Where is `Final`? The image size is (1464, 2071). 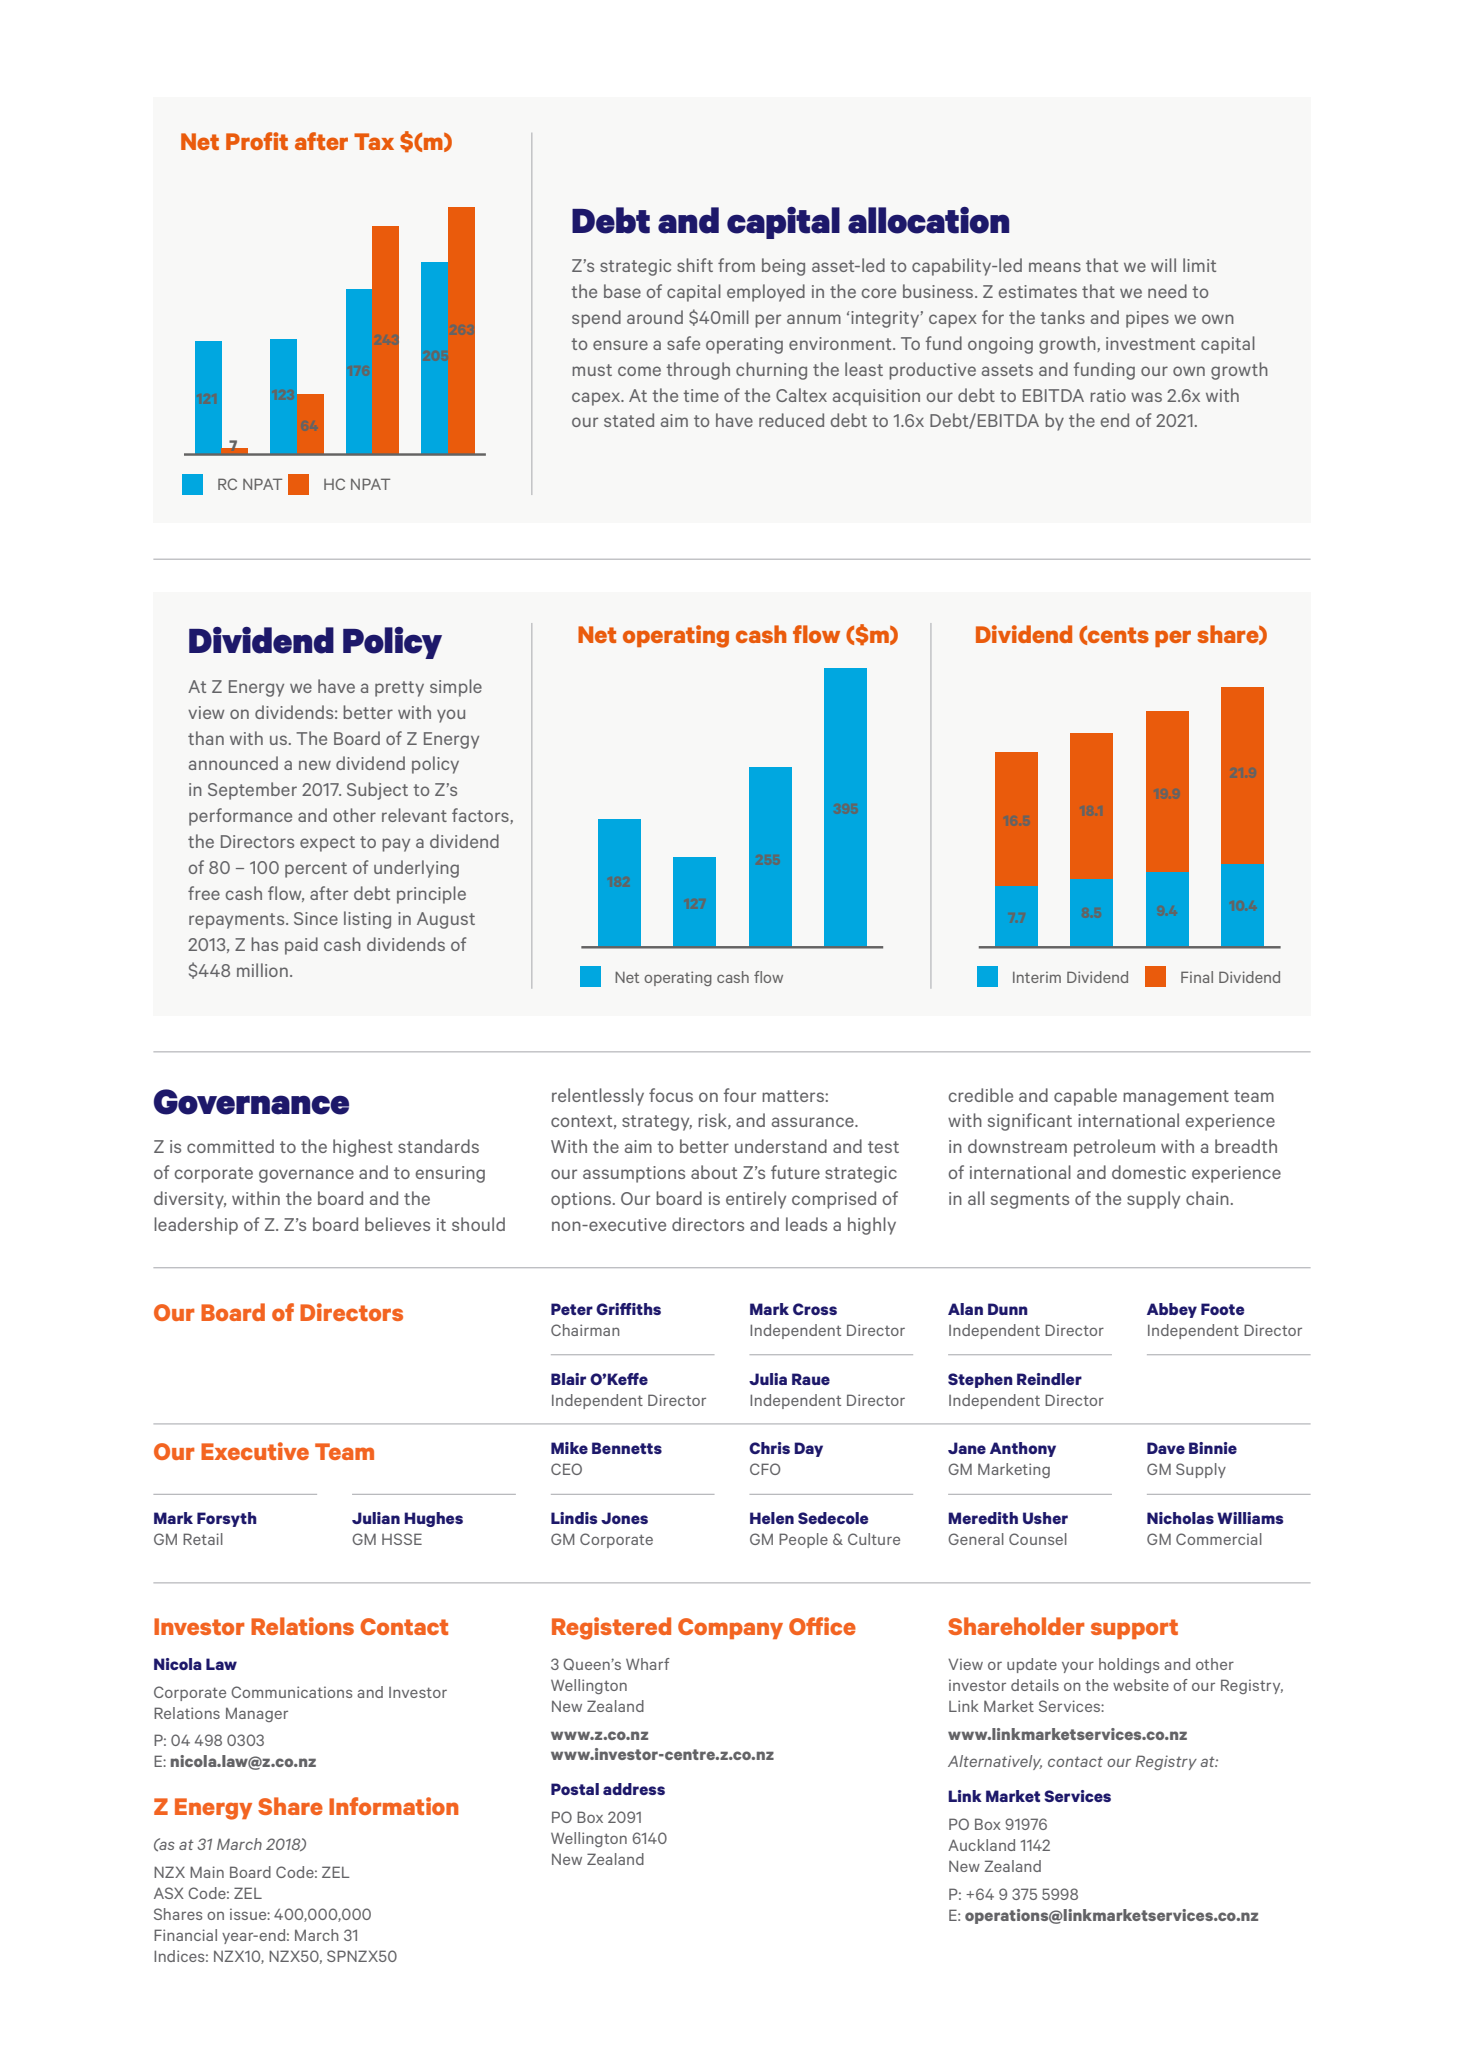 Final is located at coordinates (1197, 977).
